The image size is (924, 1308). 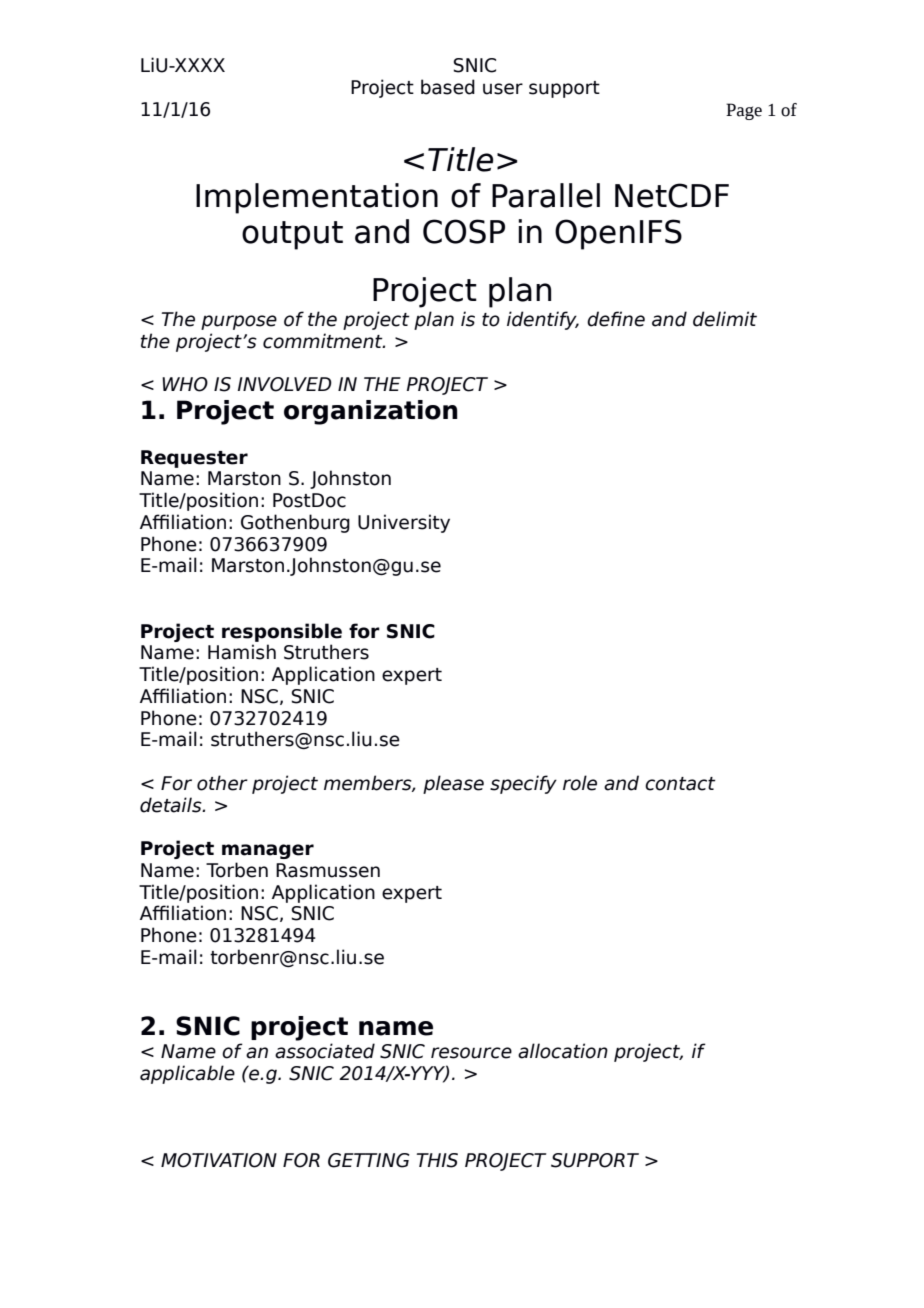 I want to click on THIS, so click(x=437, y=1160).
